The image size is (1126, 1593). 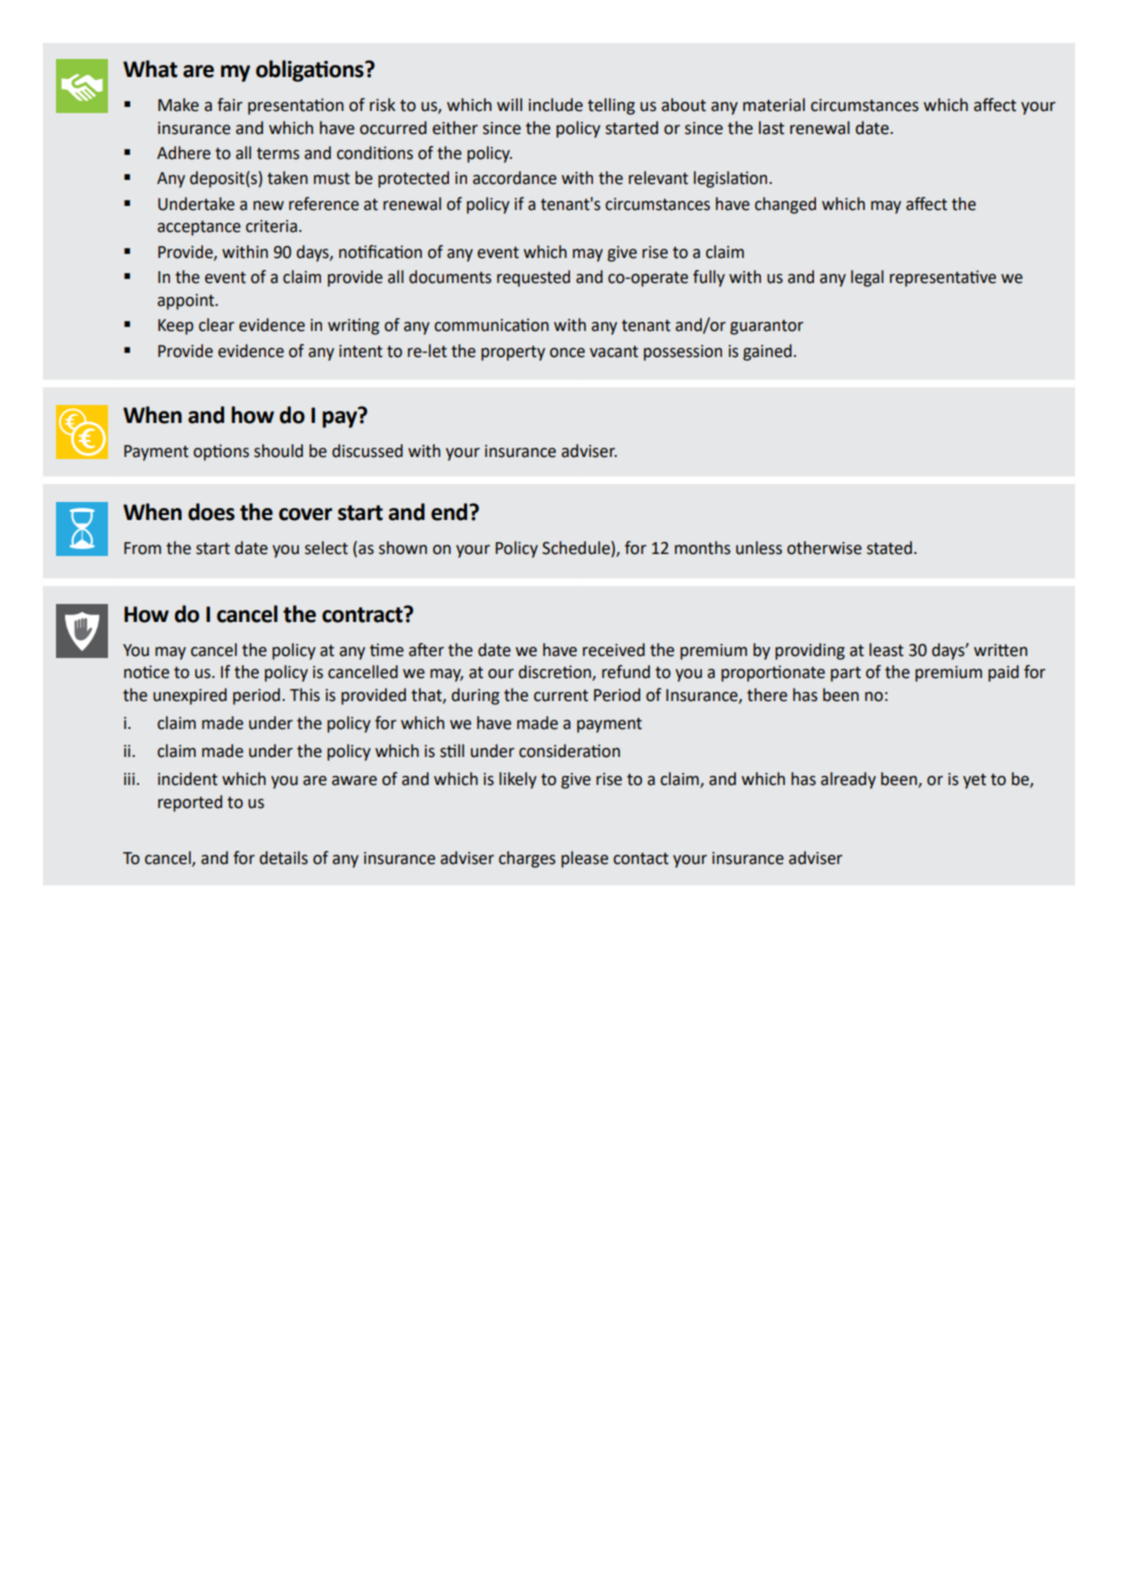 What do you see at coordinates (774, 105) in the screenshot?
I see `material` at bounding box center [774, 105].
